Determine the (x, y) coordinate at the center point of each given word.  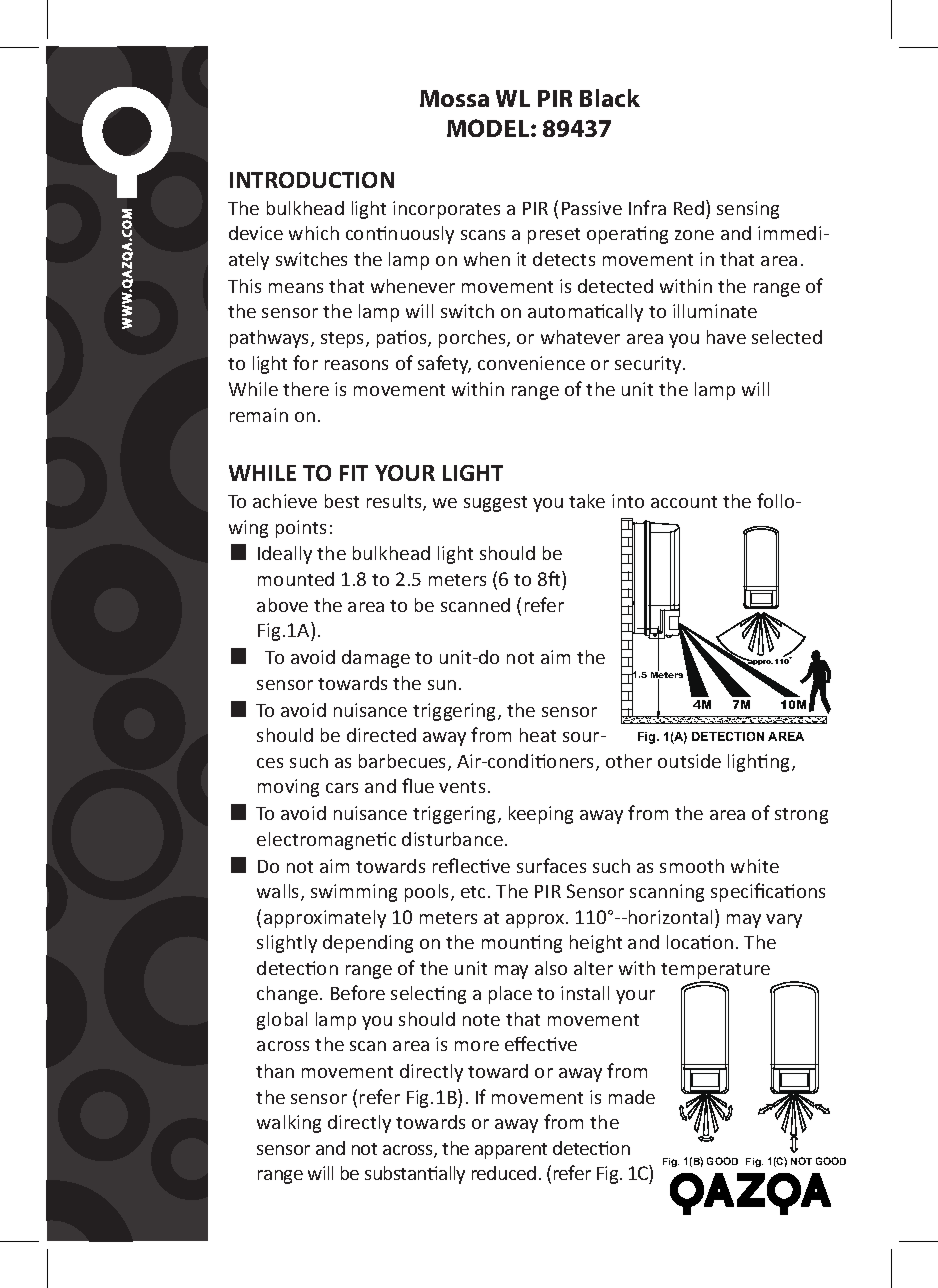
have (726, 337)
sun (442, 685)
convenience (531, 363)
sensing (748, 210)
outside (689, 761)
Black (610, 98)
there (306, 389)
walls (279, 892)
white (755, 866)
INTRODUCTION (312, 180)
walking (289, 1124)
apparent (511, 1151)
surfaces (551, 865)
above (282, 605)
